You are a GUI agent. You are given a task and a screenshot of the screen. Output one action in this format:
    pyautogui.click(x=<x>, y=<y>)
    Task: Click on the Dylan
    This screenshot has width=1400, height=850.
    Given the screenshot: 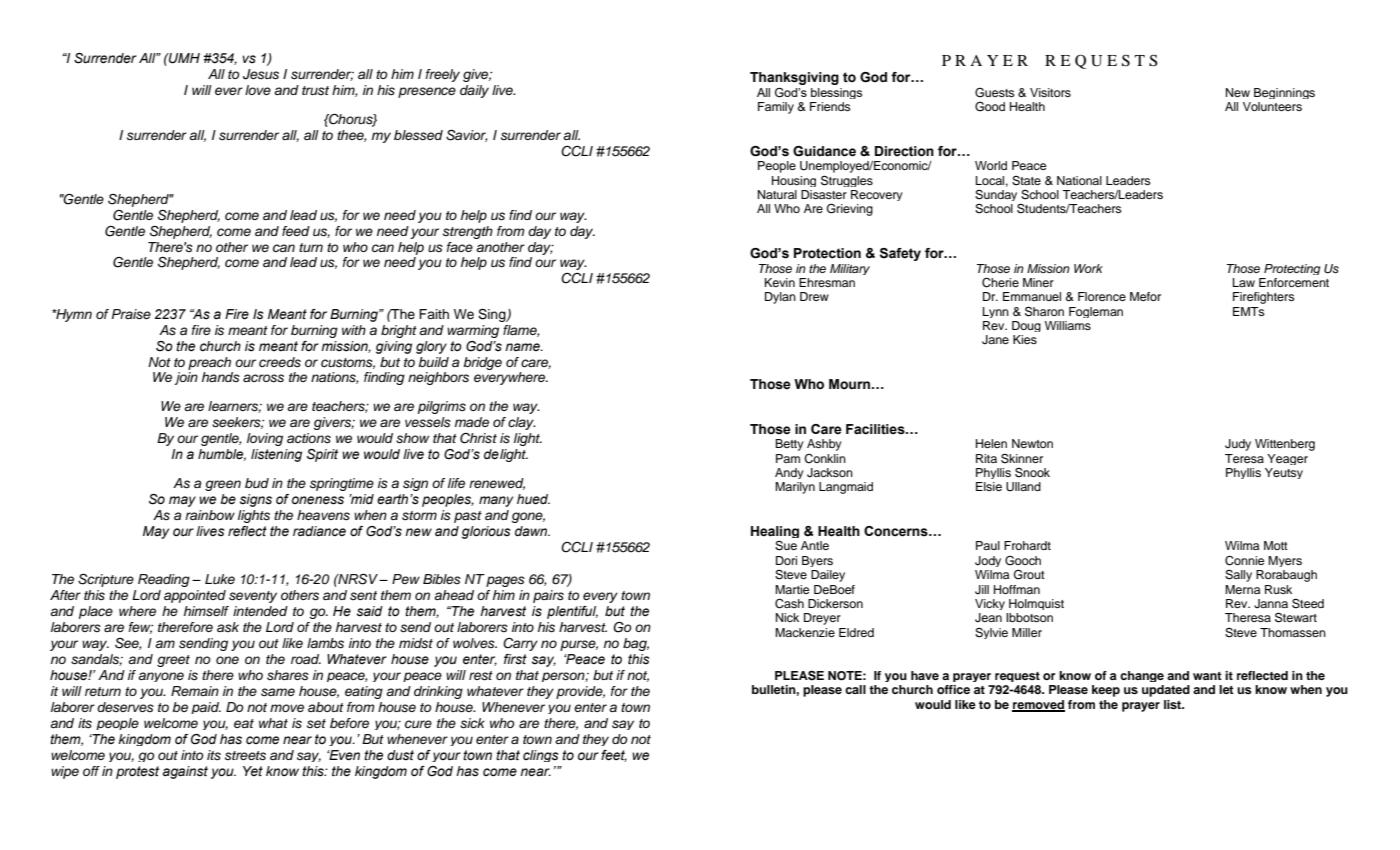 What is the action you would take?
    pyautogui.click(x=780, y=298)
